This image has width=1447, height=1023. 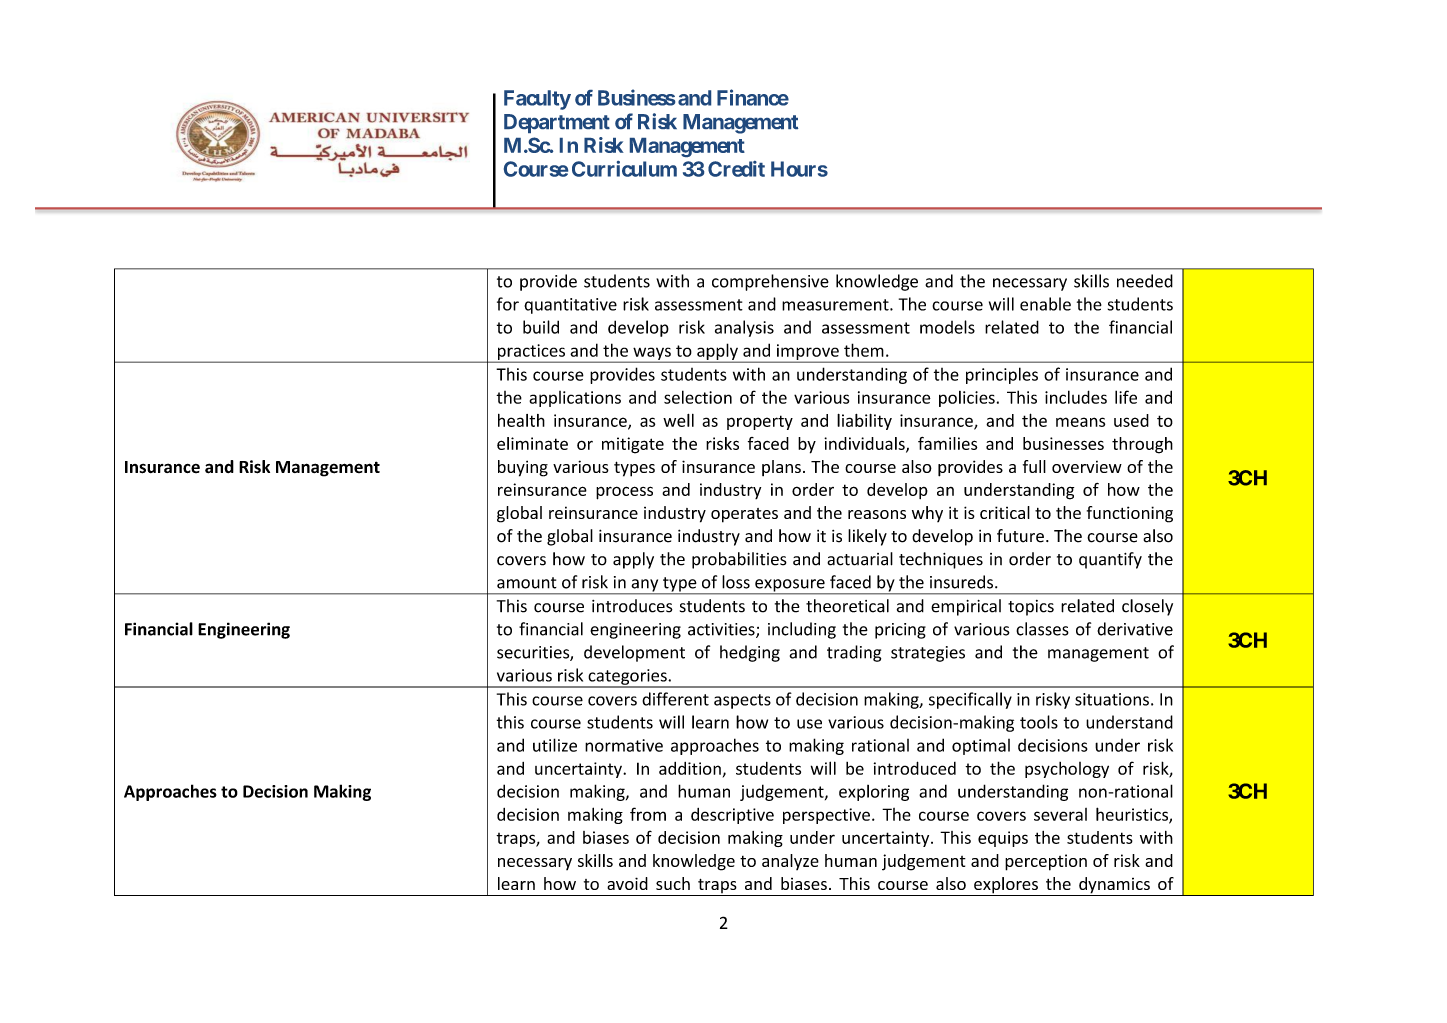 What do you see at coordinates (557, 123) in the image?
I see `Department` at bounding box center [557, 123].
